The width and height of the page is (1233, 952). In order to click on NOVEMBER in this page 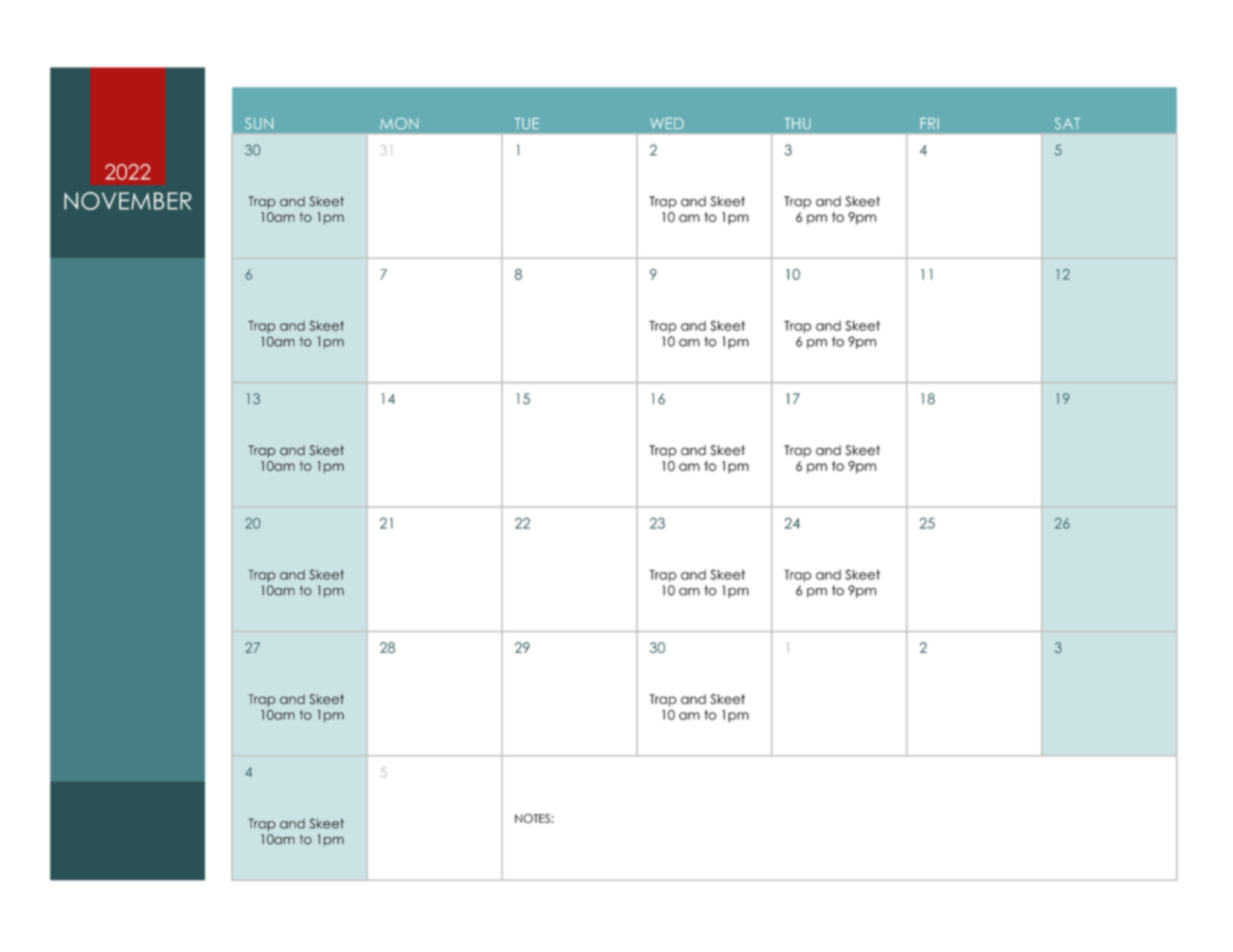, I will do `click(127, 201)`.
